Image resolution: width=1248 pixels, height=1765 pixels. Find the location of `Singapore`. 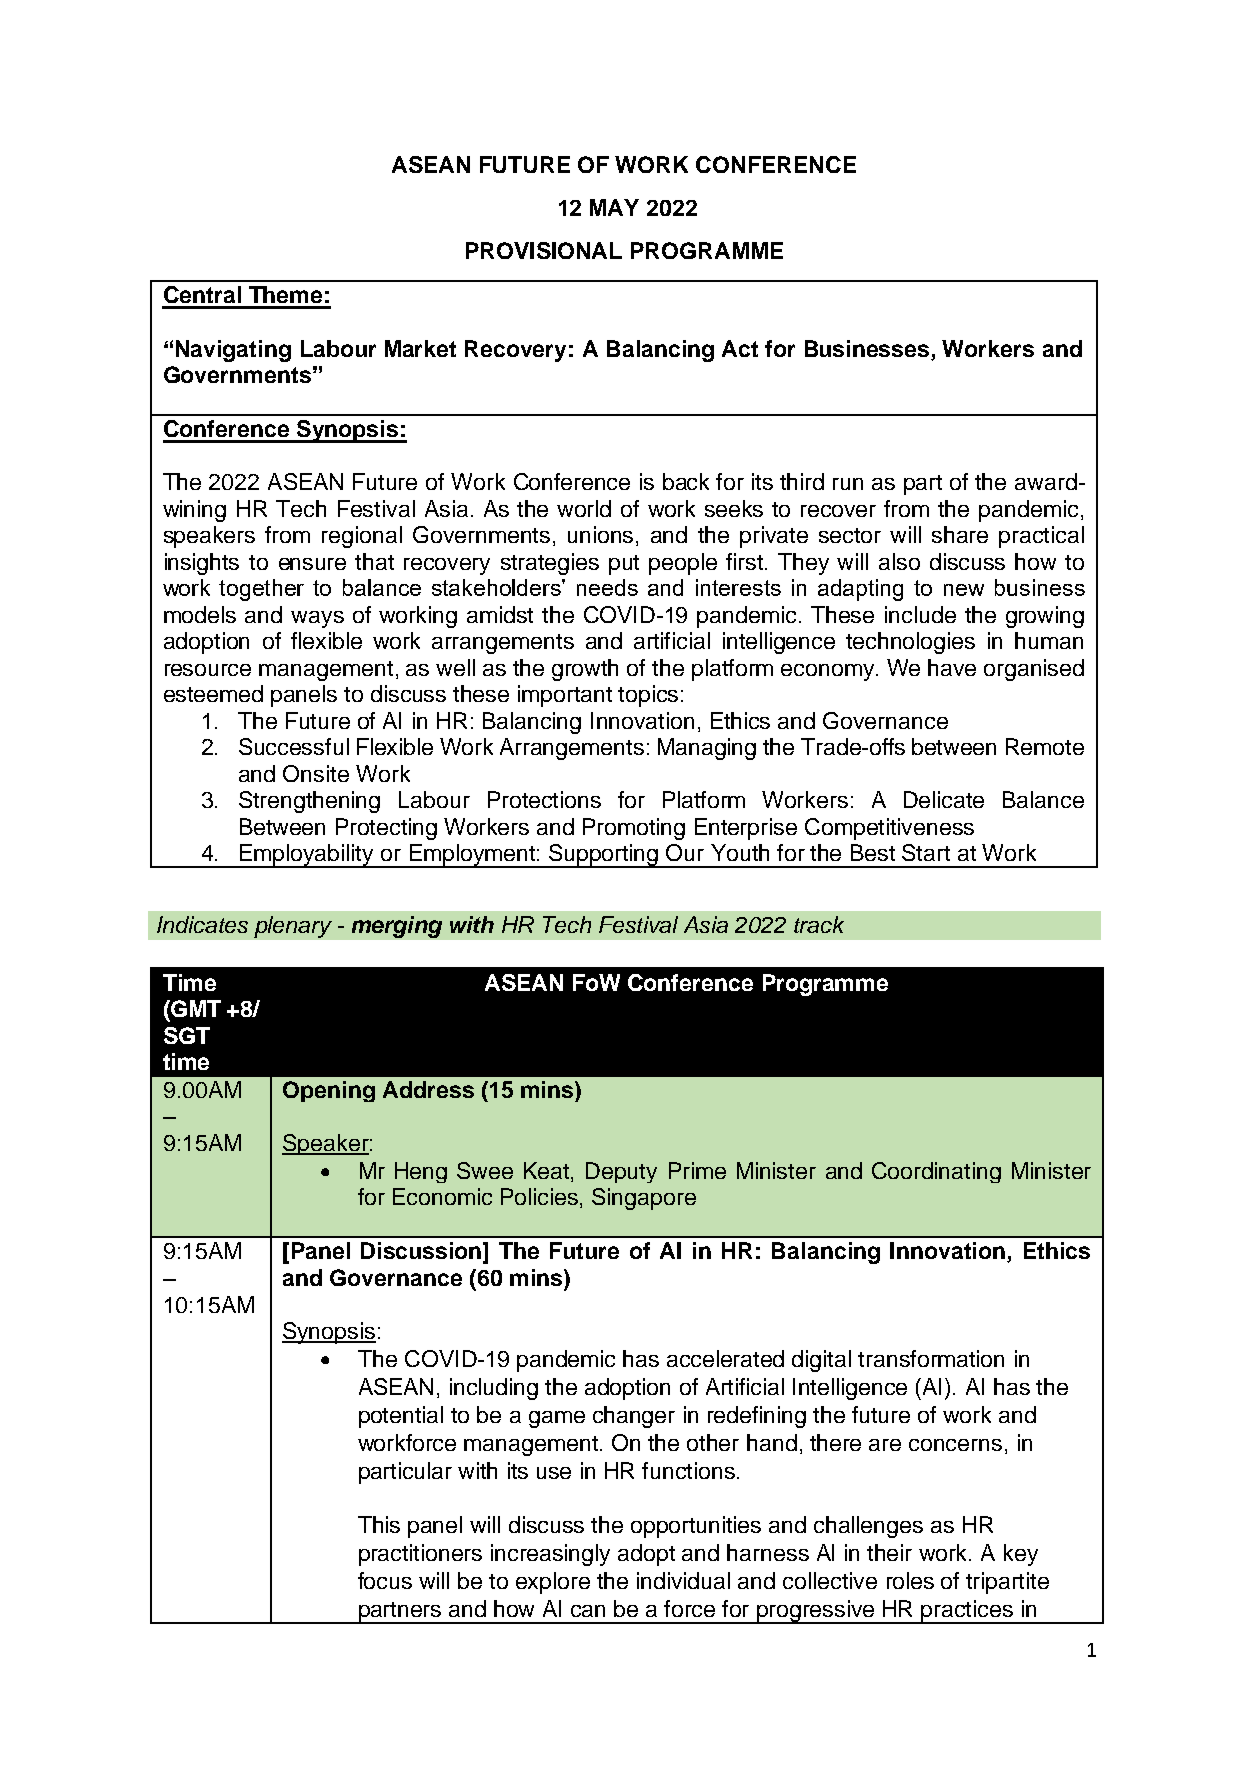

Singapore is located at coordinates (644, 1199).
